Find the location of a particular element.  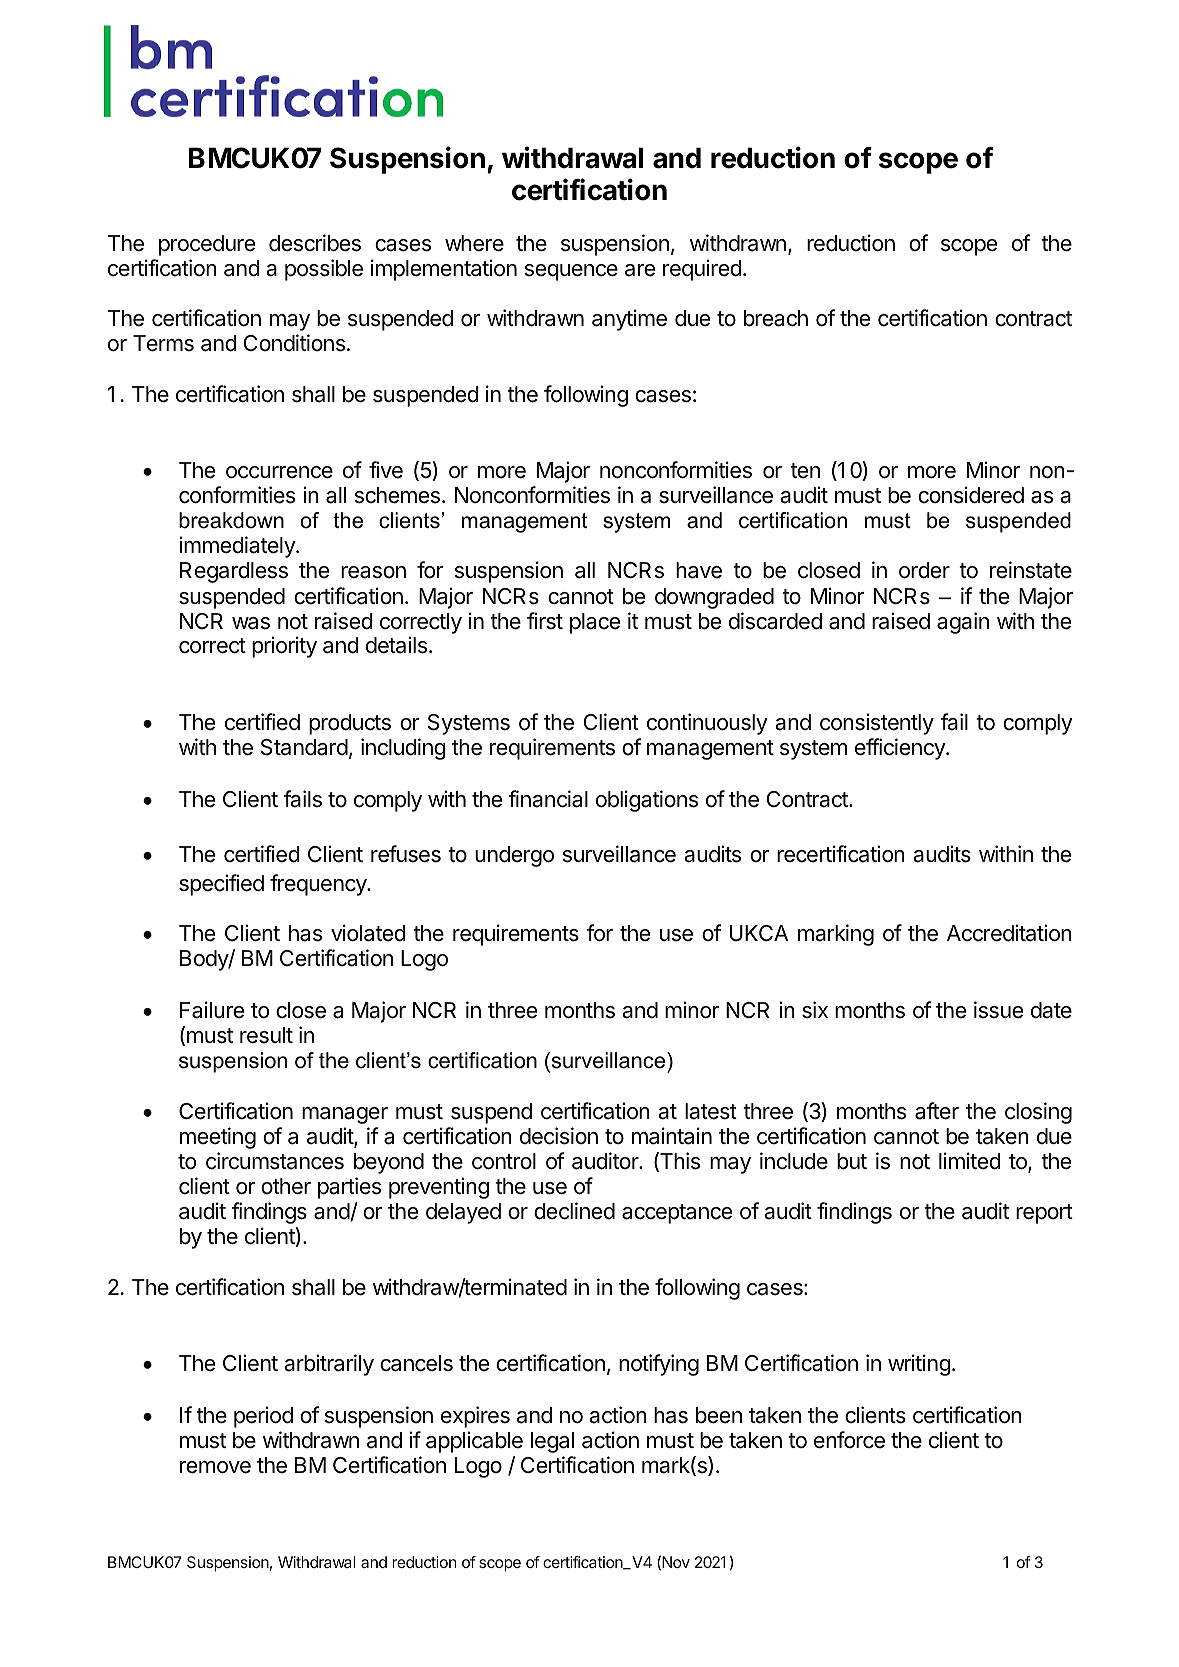

specified is located at coordinates (221, 885).
